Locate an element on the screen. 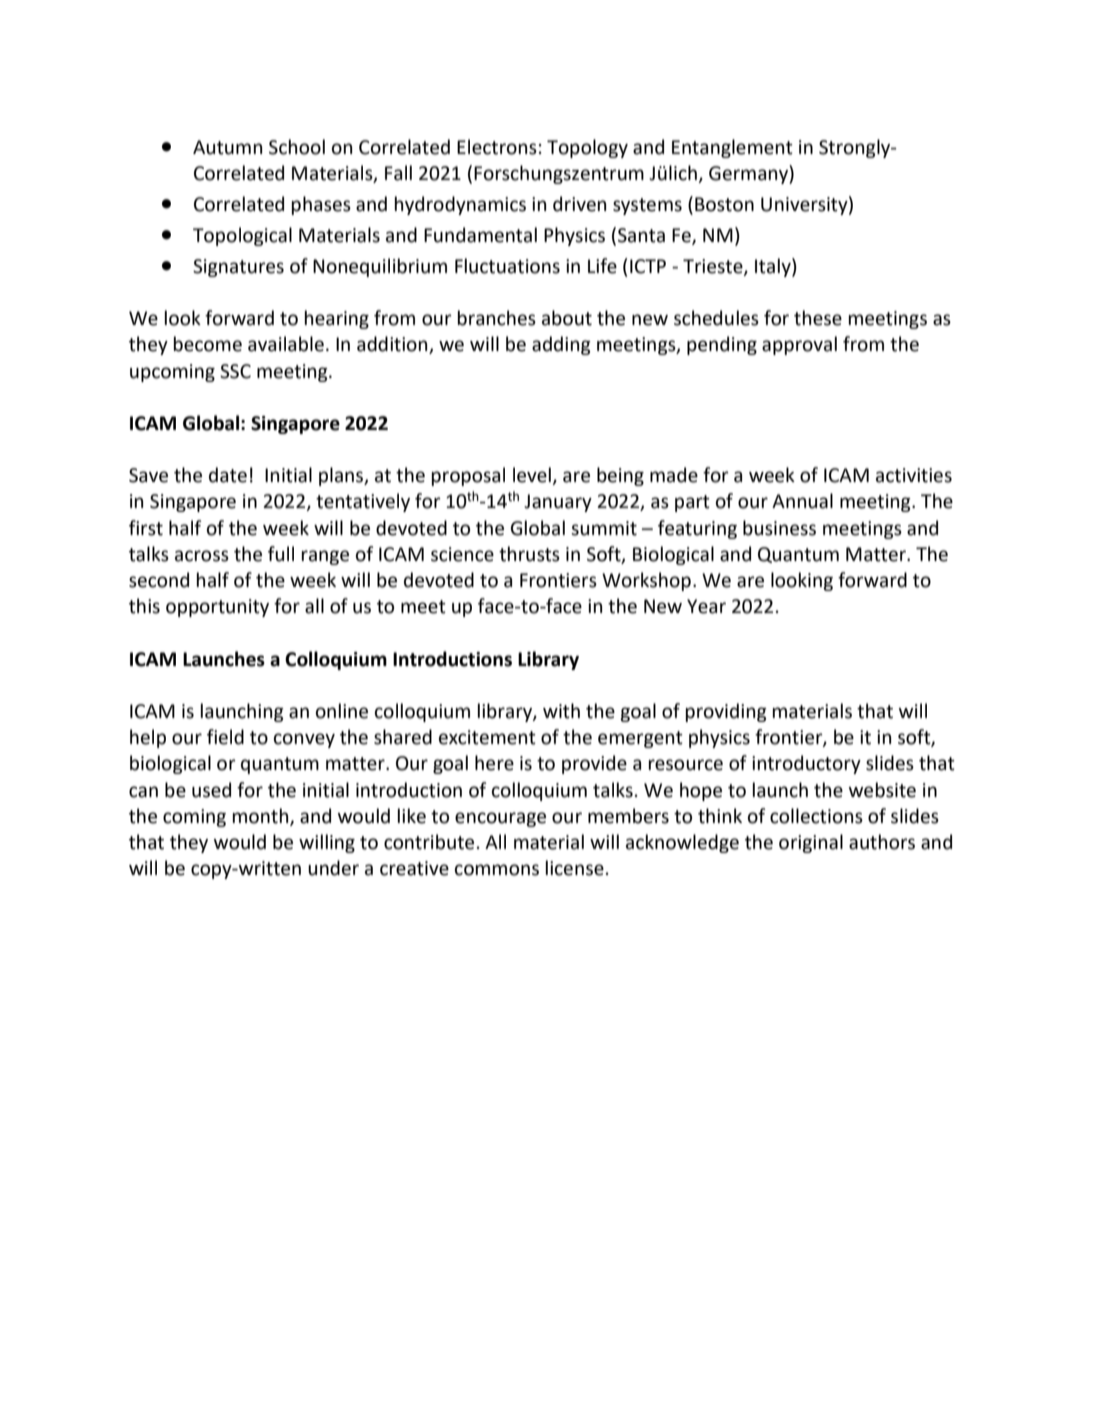  Electrons is located at coordinates (497, 147).
